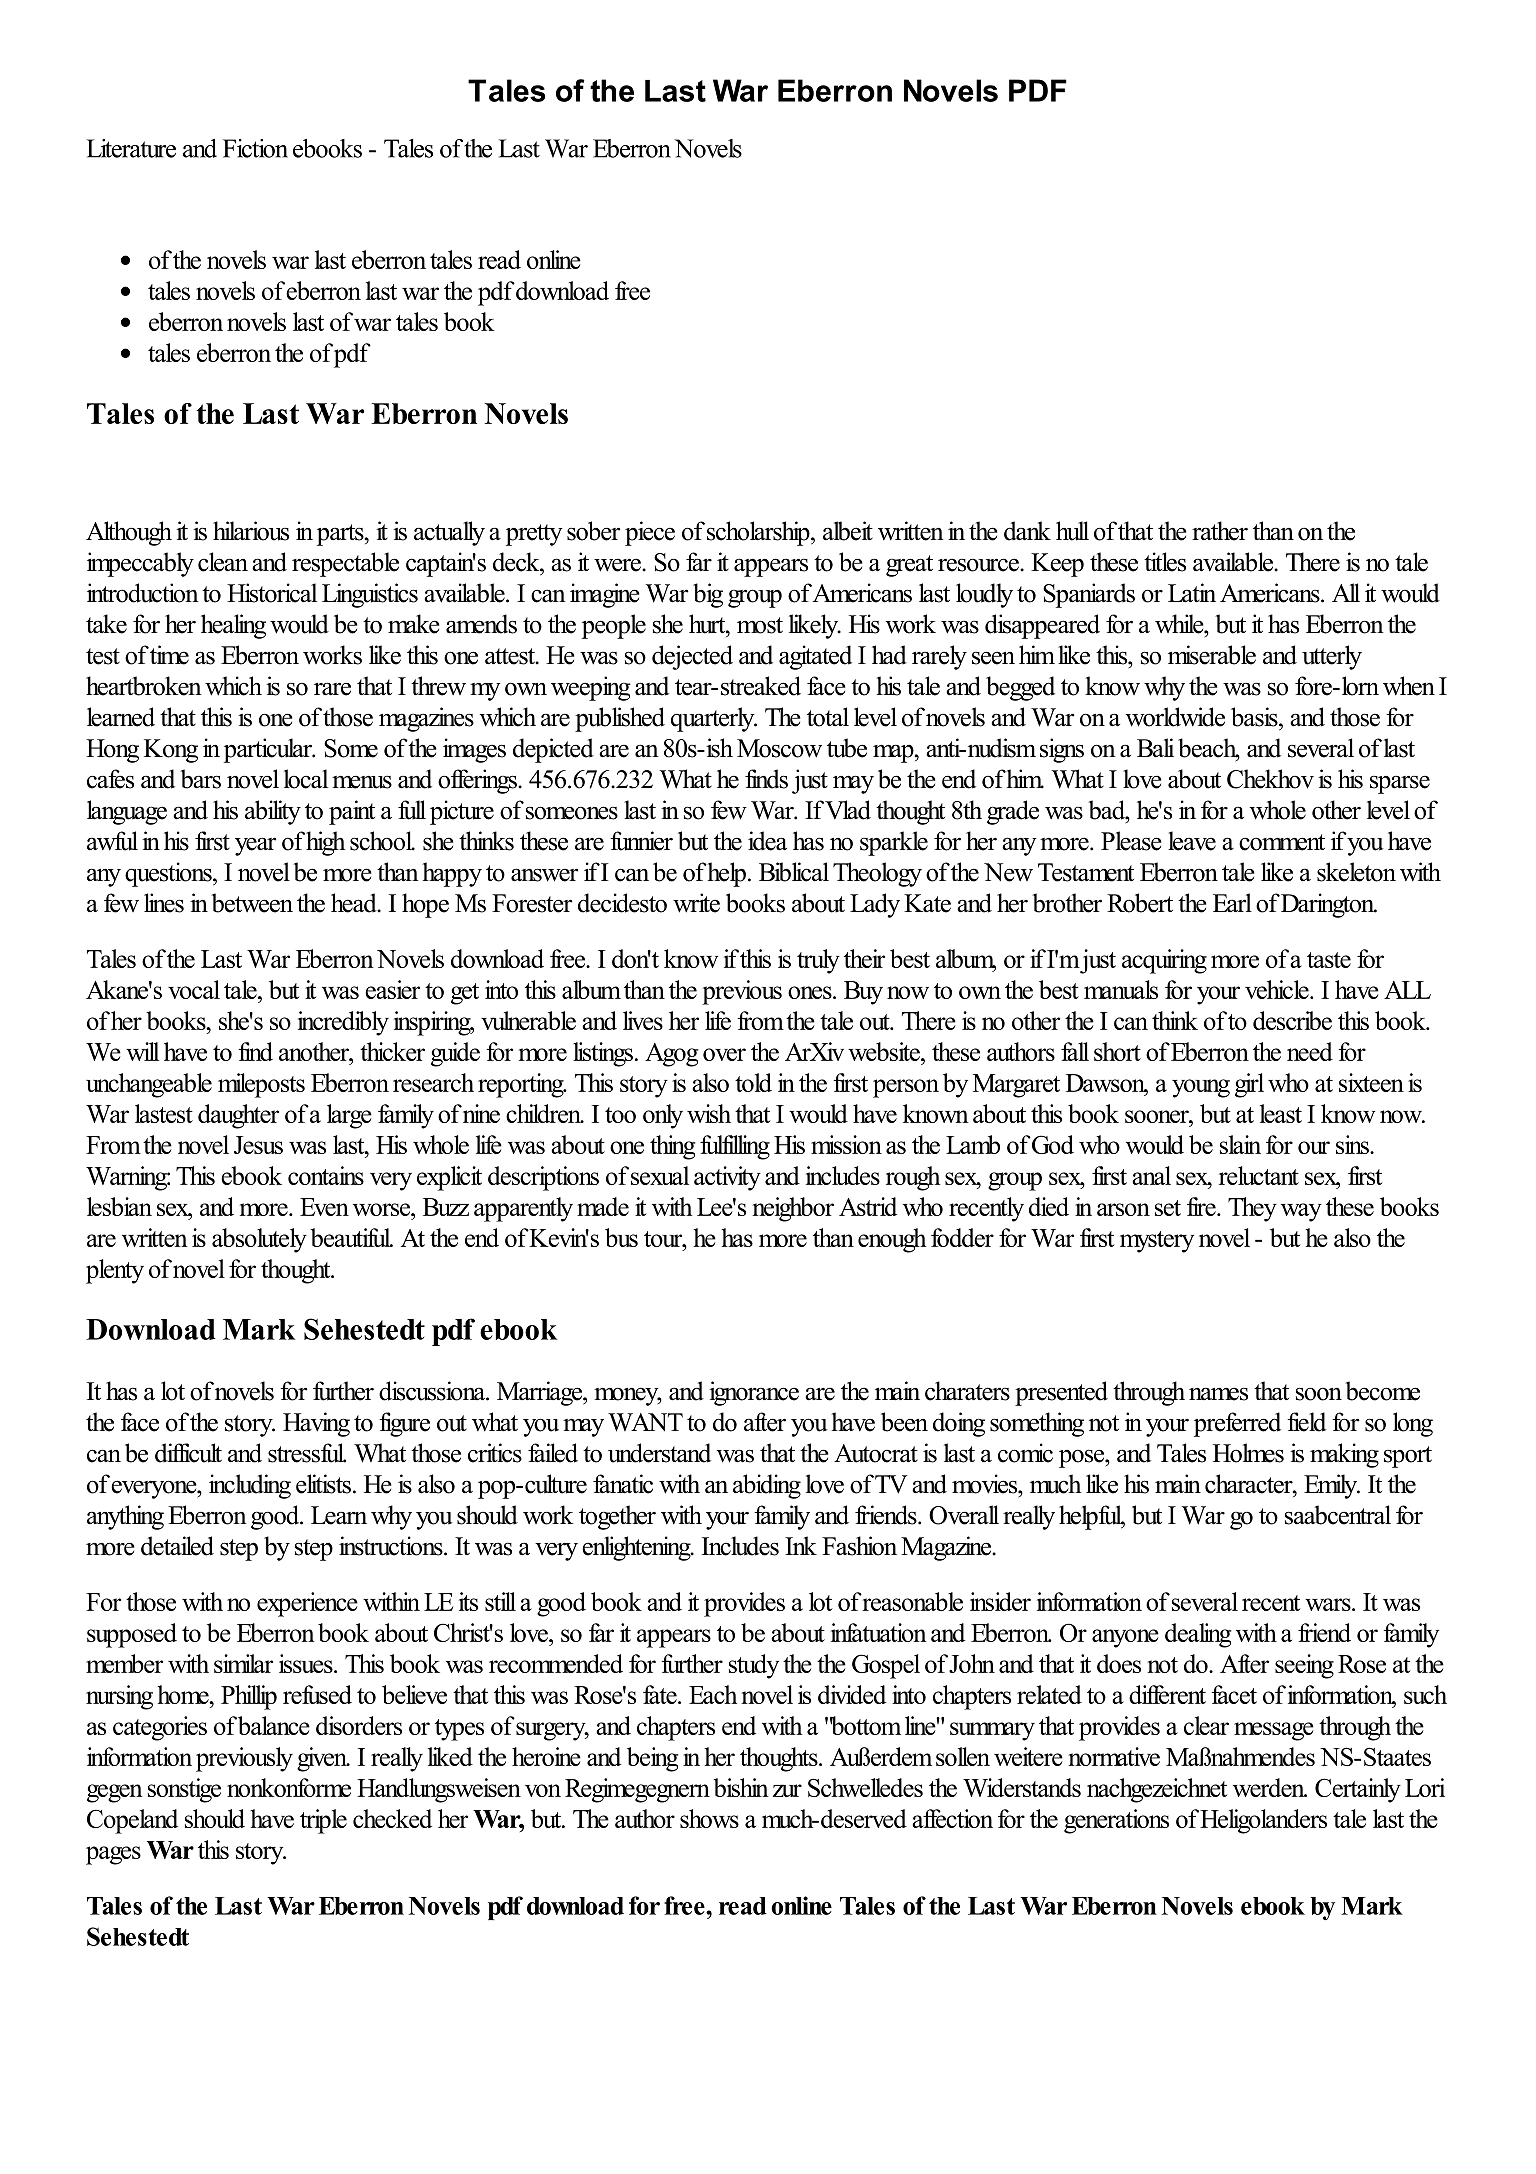 This screenshot has height=2174, width=1536. Describe the element at coordinates (760, 625) in the screenshot. I see `most` at that location.
